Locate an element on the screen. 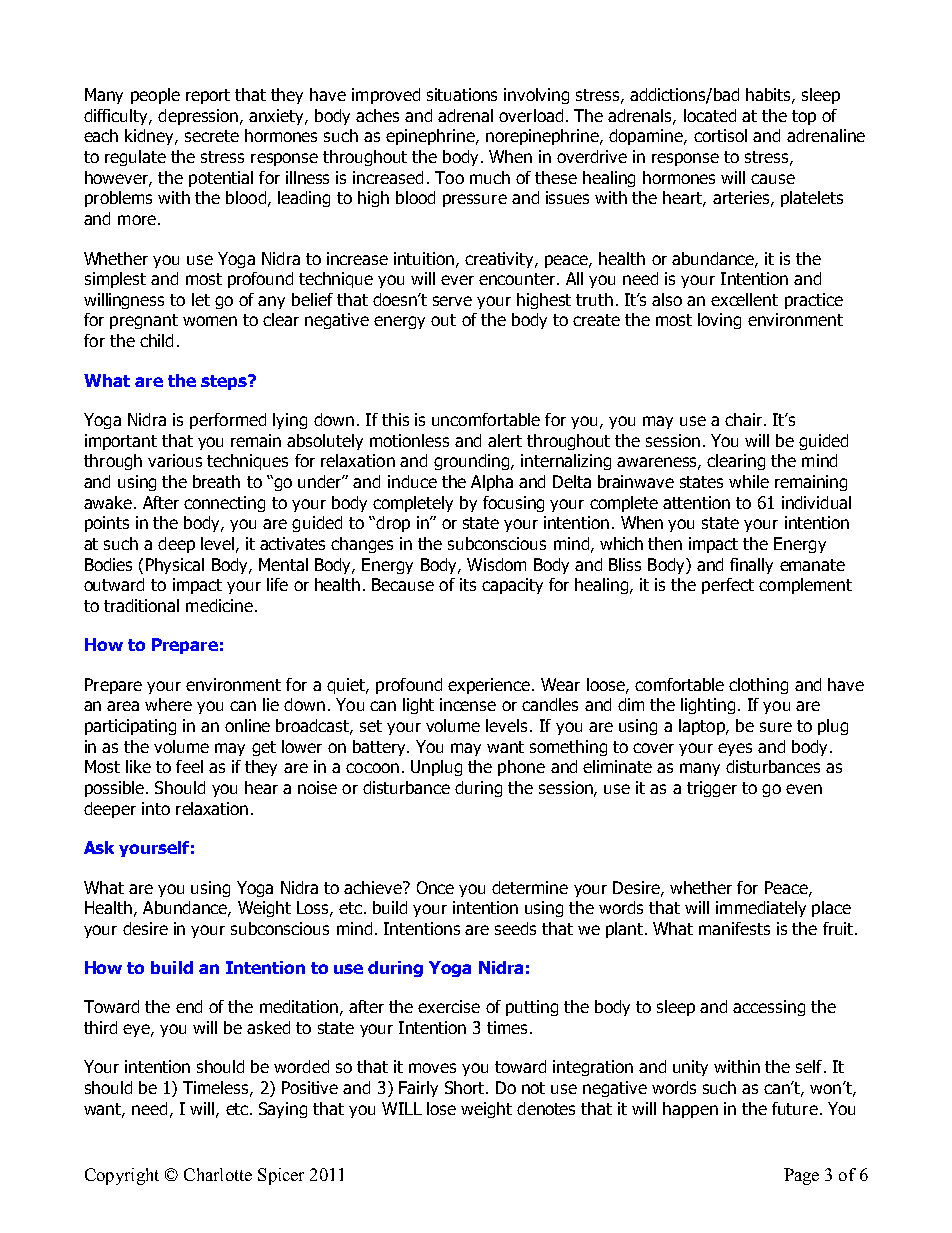 The width and height of the screenshot is (952, 1233). steps is located at coordinates (225, 382).
